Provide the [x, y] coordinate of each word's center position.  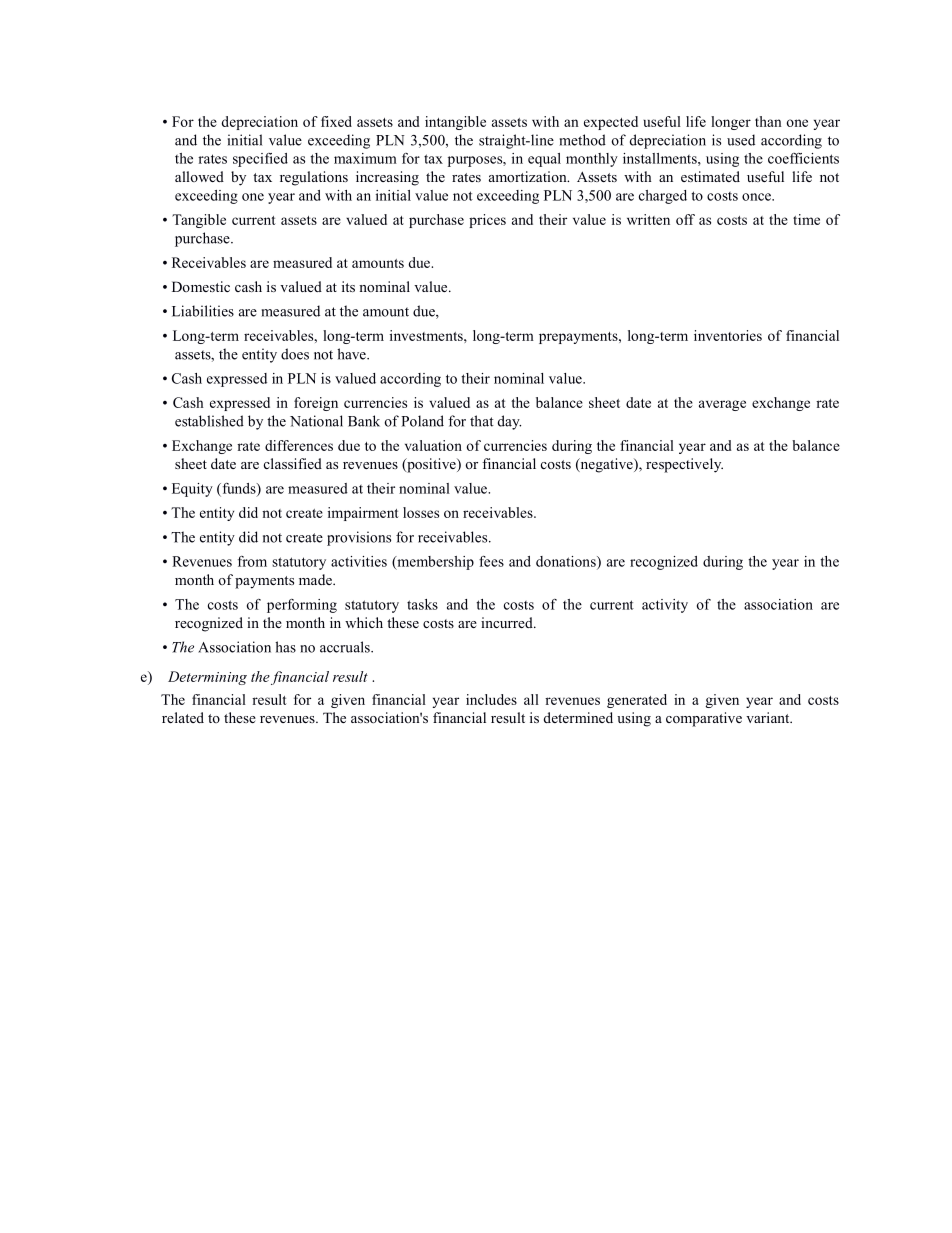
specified [260, 160]
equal [544, 160]
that [482, 421]
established [209, 421]
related [183, 717]
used [741, 140]
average [722, 405]
